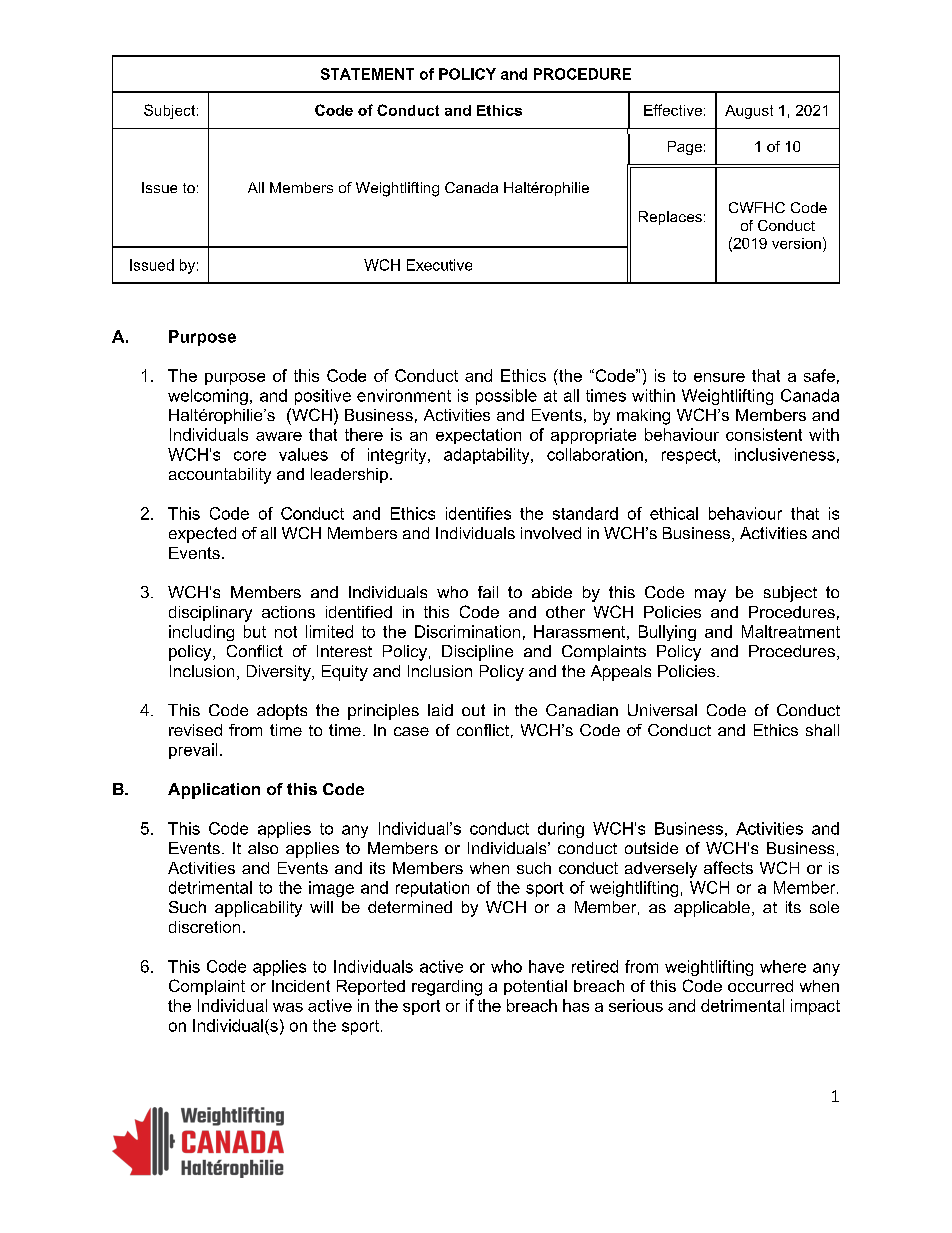 Image resolution: width=952 pixels, height=1233 pixels. I want to click on Discipline, so click(477, 653).
